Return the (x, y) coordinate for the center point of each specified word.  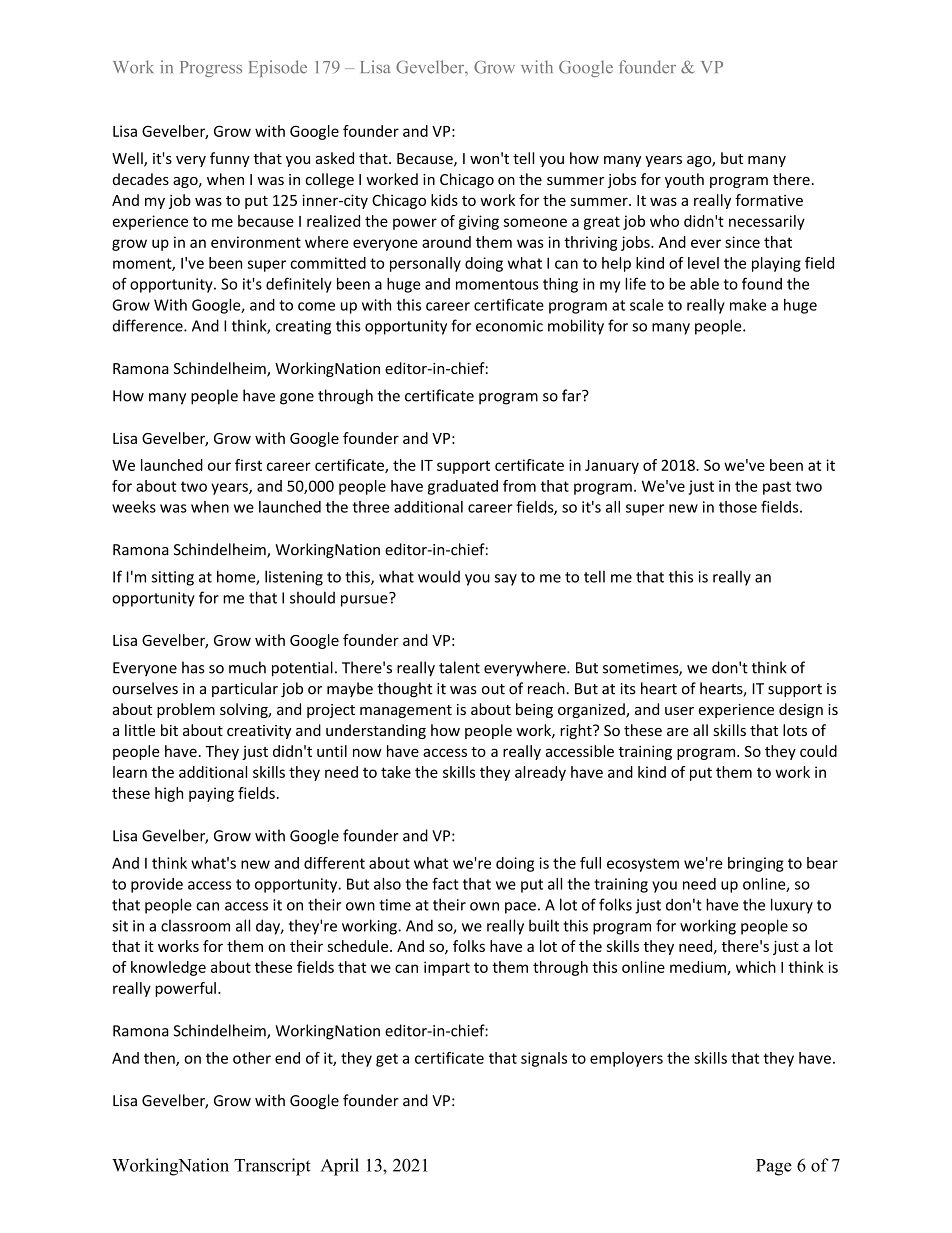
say (506, 580)
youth (684, 180)
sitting (173, 578)
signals (544, 1059)
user (679, 711)
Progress (211, 69)
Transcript (272, 1167)
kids (444, 200)
